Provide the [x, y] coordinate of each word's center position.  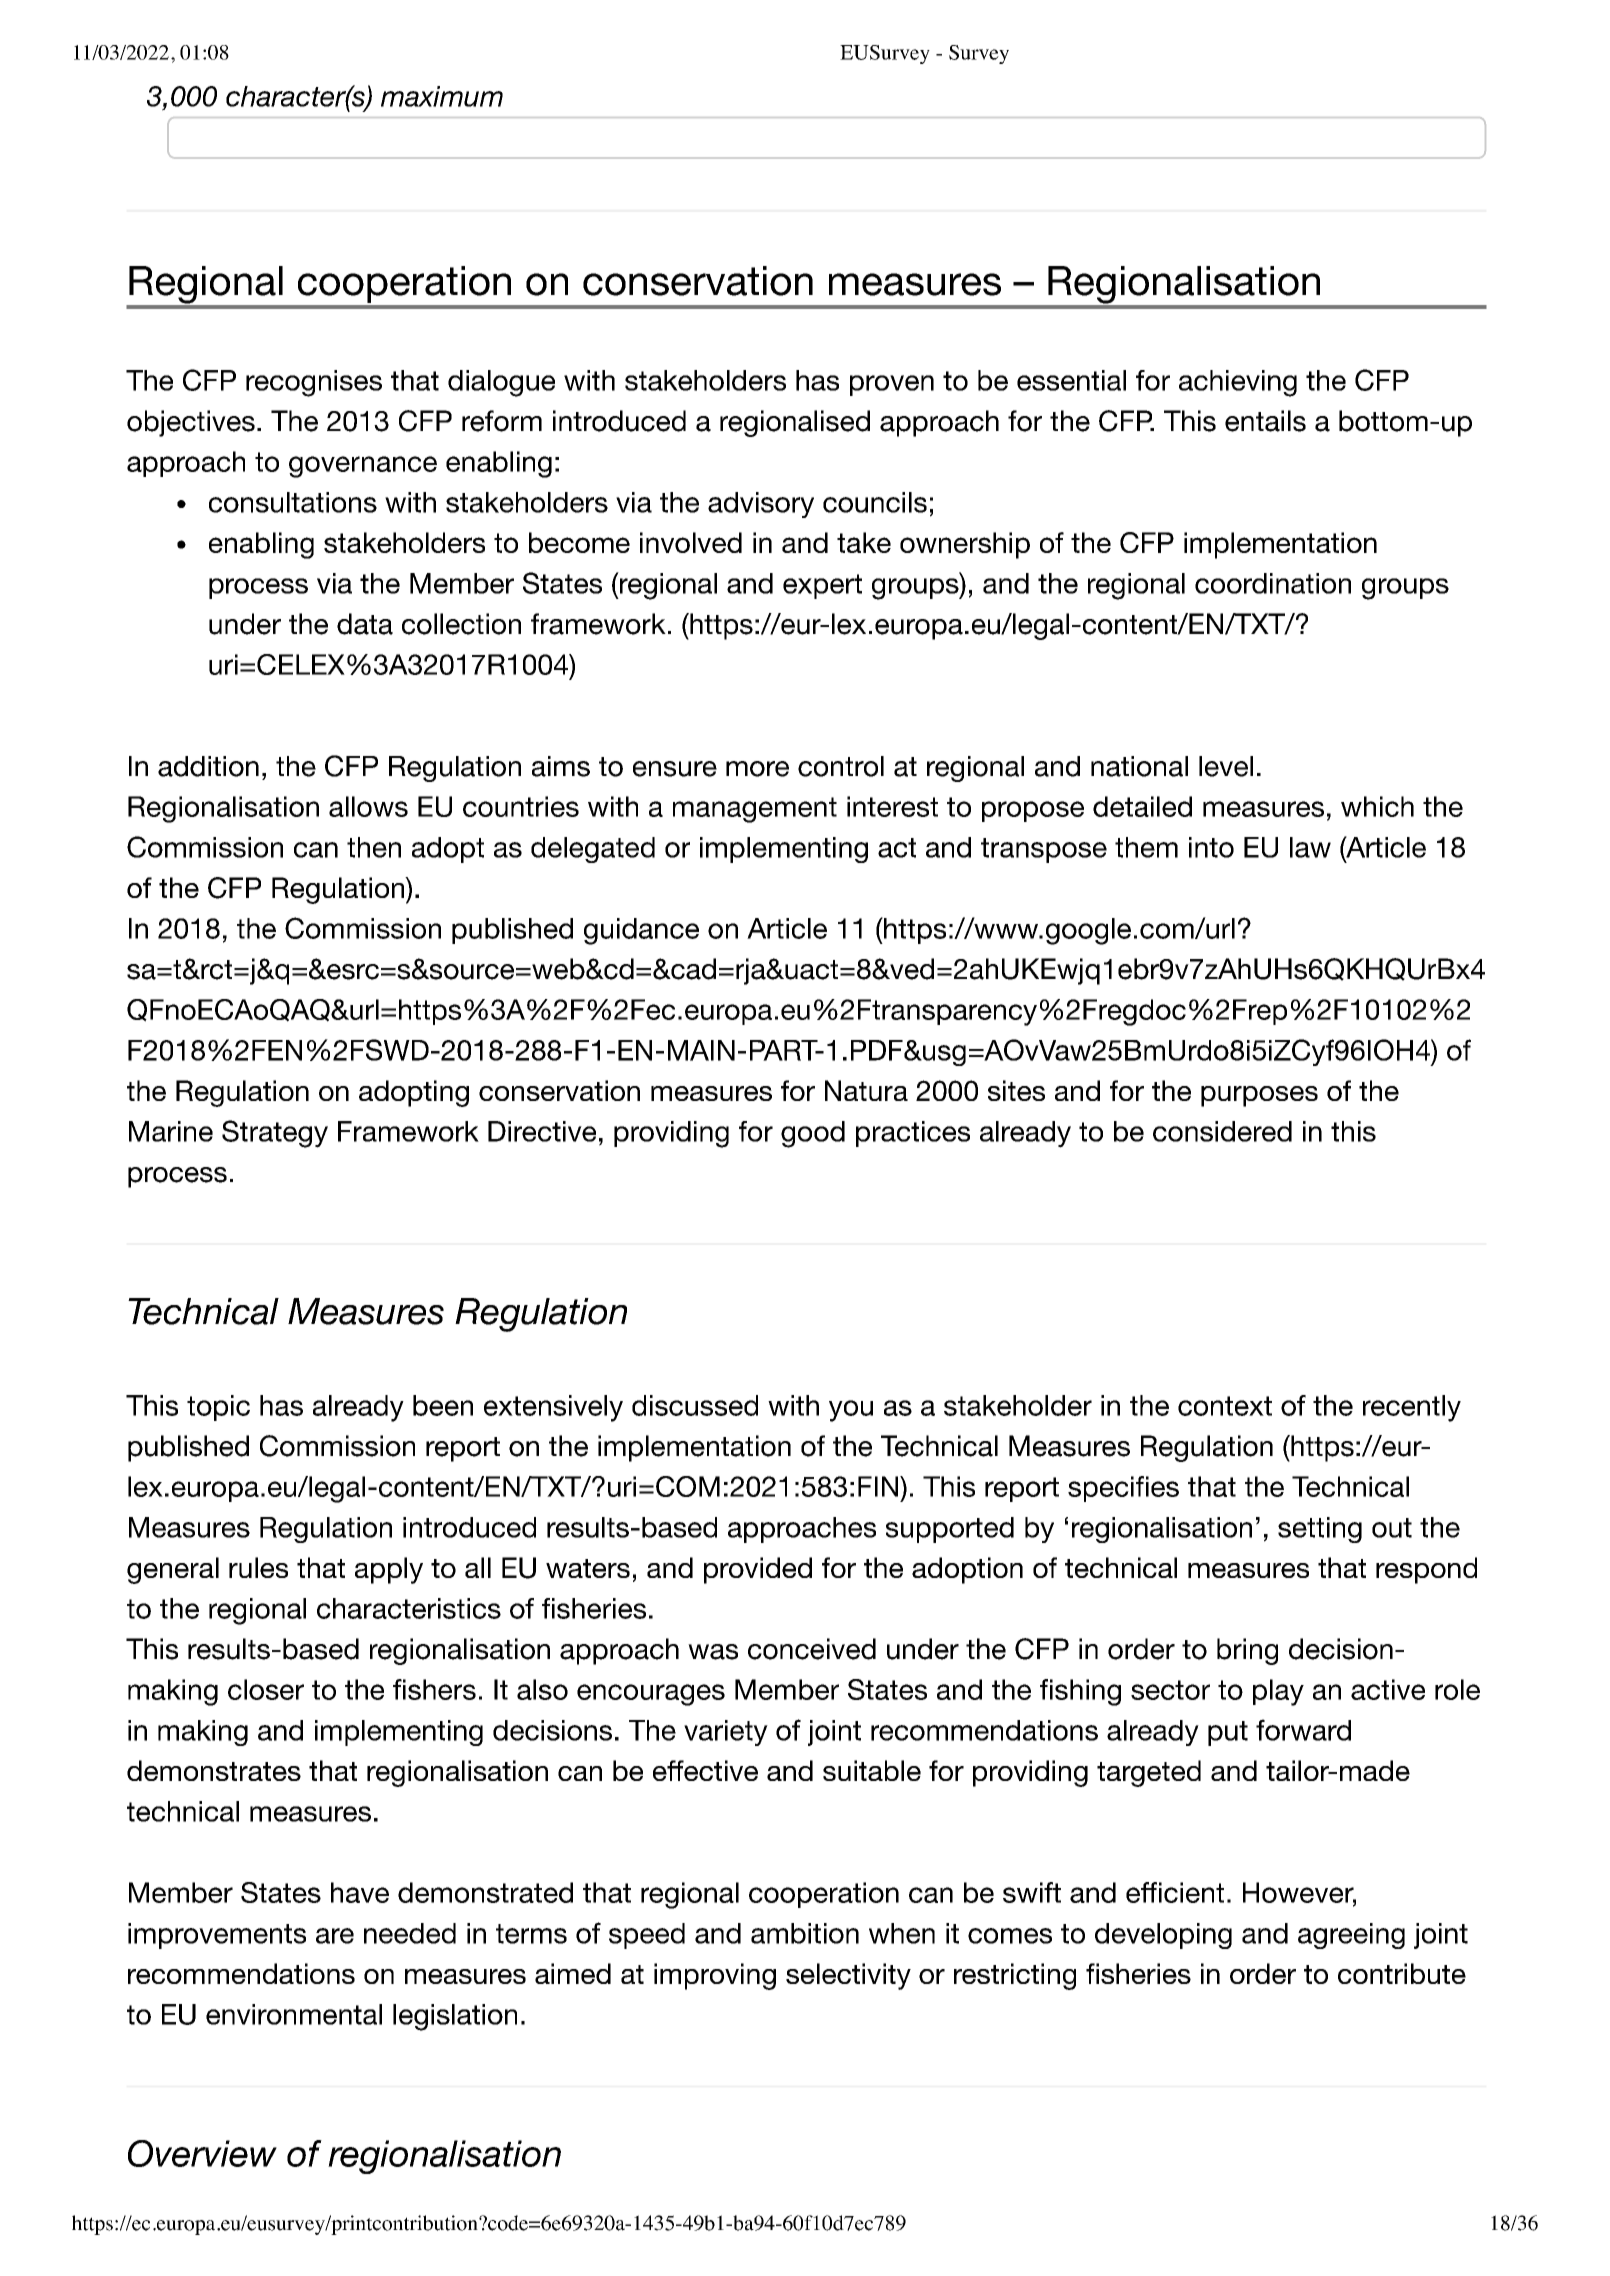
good [813, 1134]
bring [1247, 1651]
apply [389, 1570]
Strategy [275, 1134]
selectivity [848, 1976]
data [365, 624]
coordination [1273, 583]
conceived [812, 1649]
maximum [442, 96]
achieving [1238, 383]
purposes [1259, 1096]
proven [892, 385]
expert [822, 586]
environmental [294, 2014]
